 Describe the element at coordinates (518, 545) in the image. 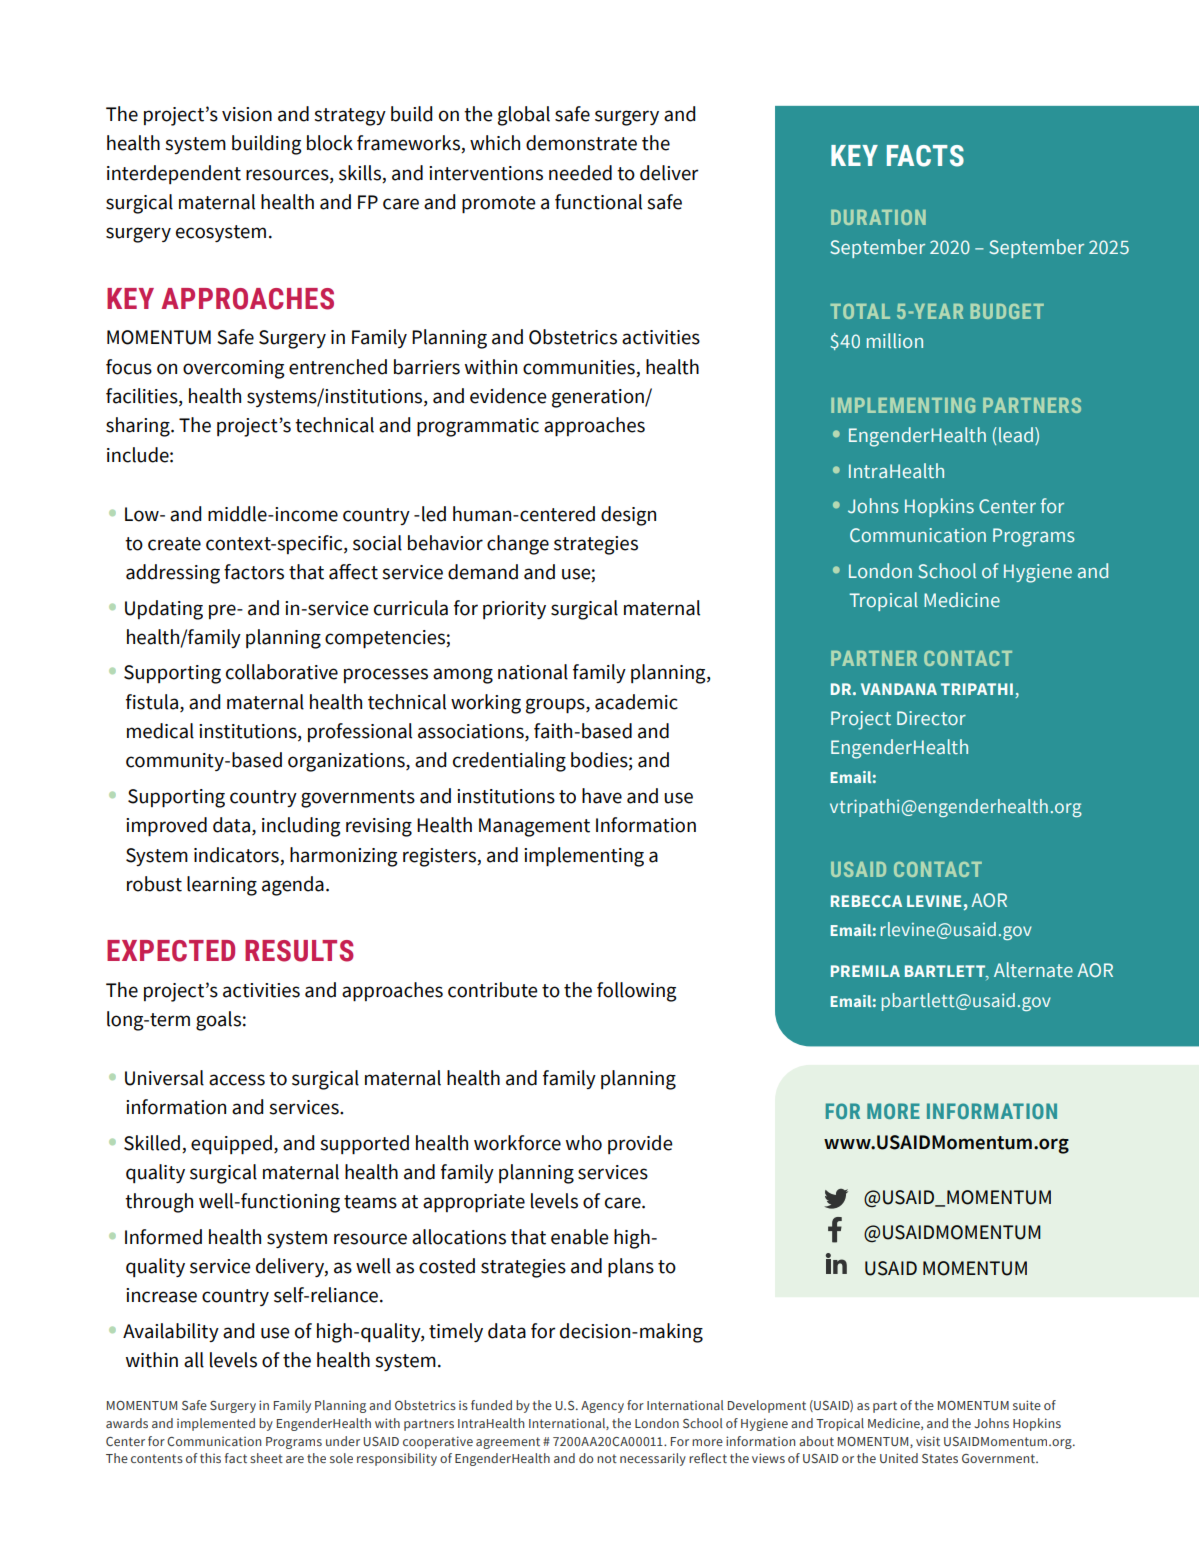

I see `change` at that location.
